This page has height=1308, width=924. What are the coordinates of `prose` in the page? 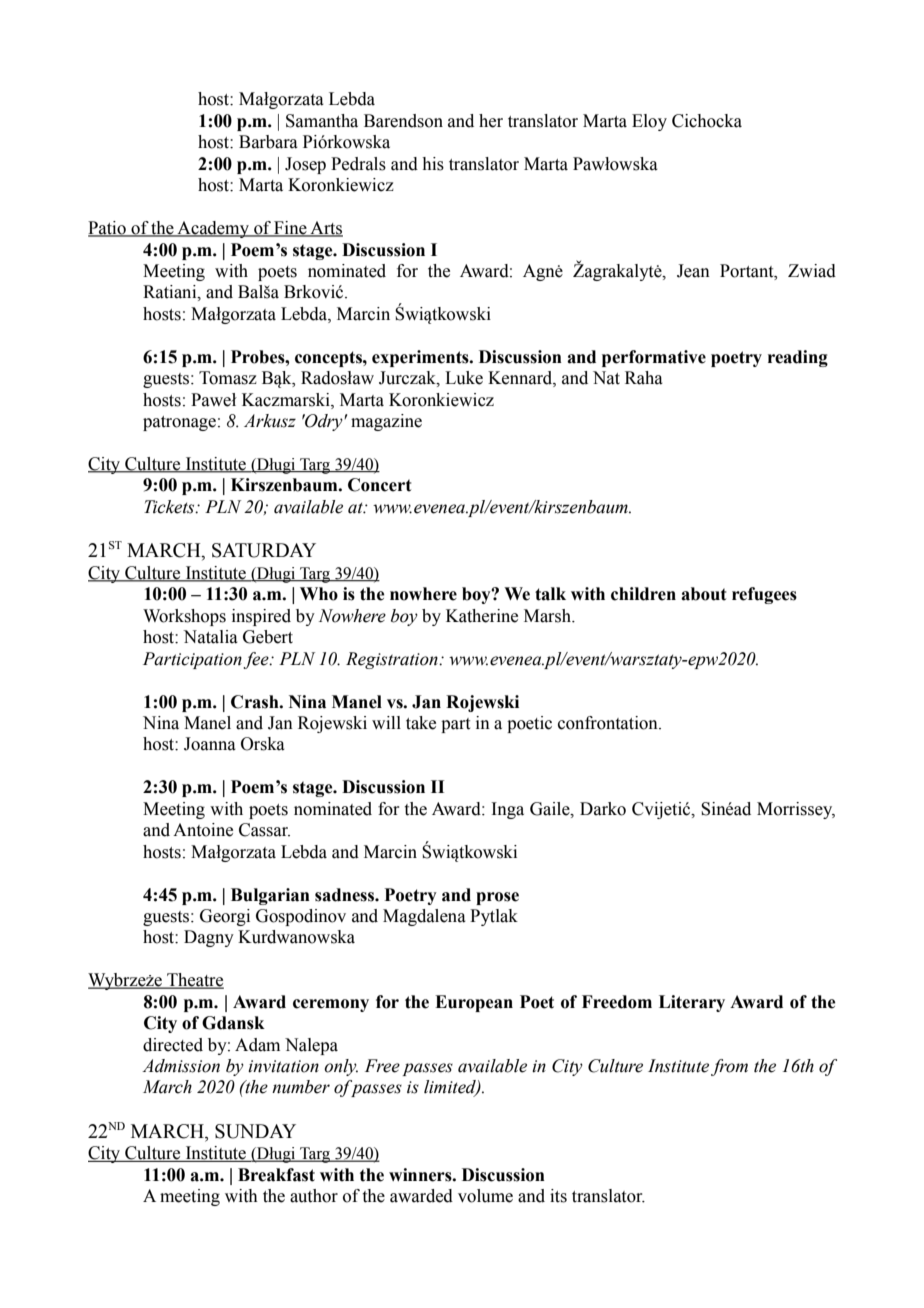 It's located at (497, 898).
